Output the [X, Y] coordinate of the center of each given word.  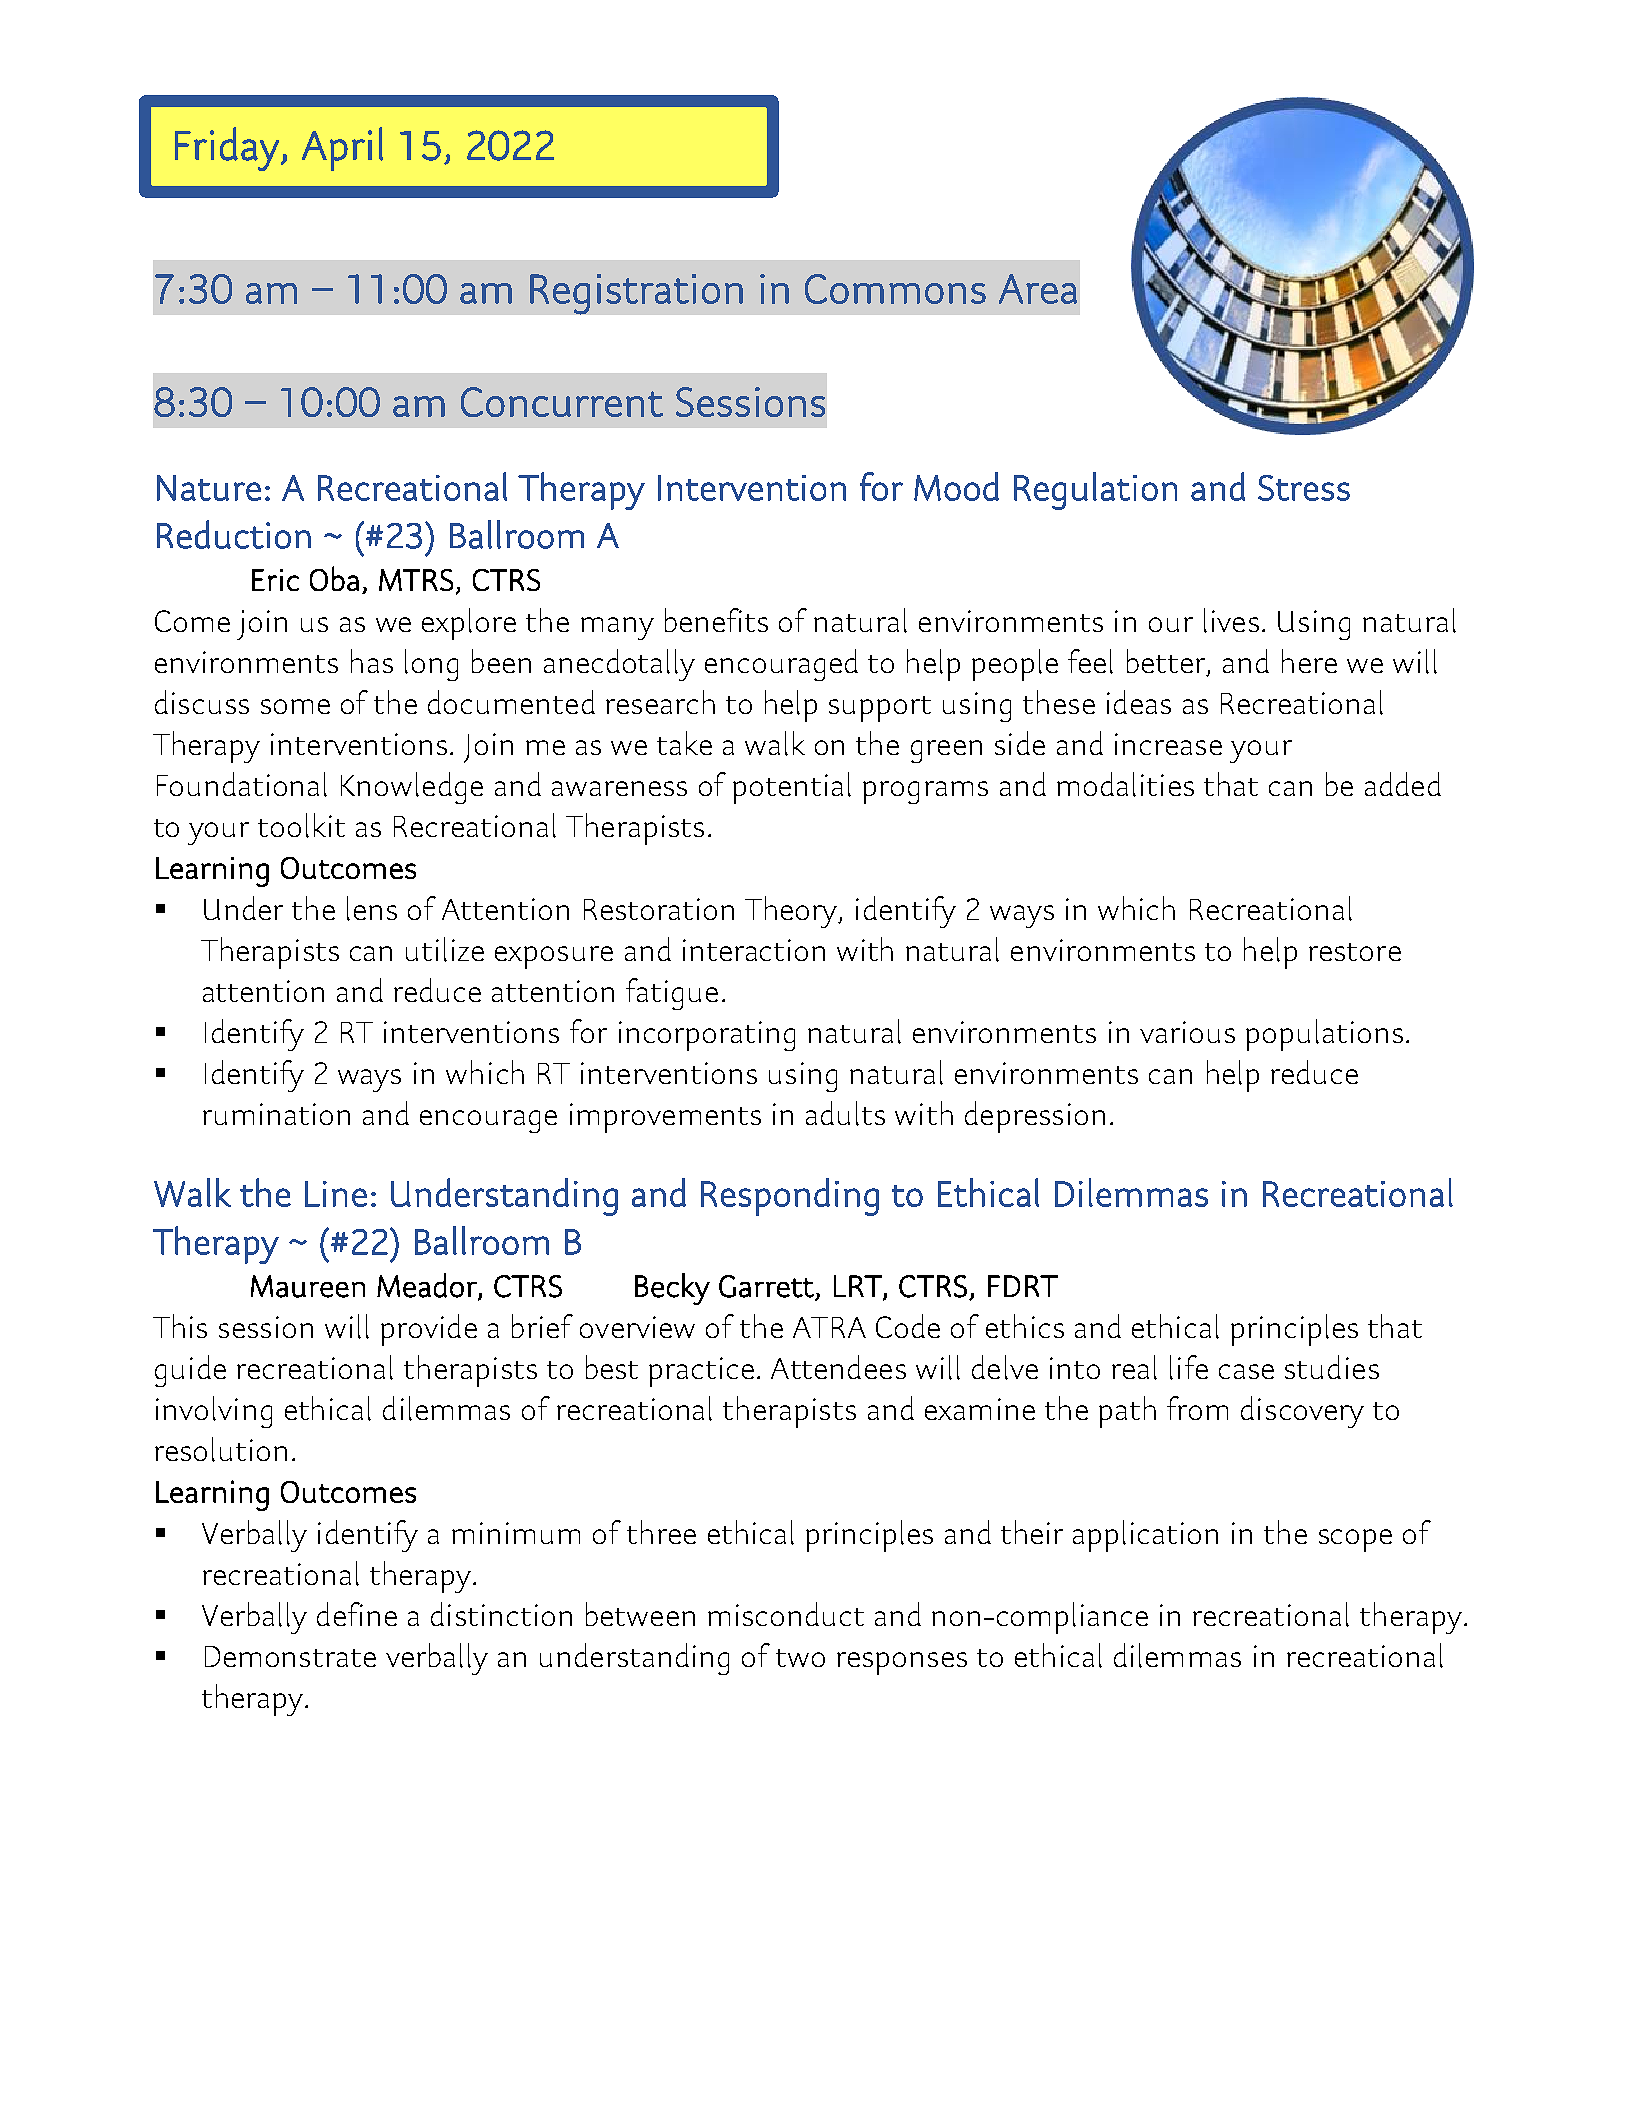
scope [1355, 1540]
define [357, 1614]
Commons [895, 289]
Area [1038, 289]
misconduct [786, 1614]
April [342, 149]
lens [372, 908]
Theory [792, 912]
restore [1355, 952]
